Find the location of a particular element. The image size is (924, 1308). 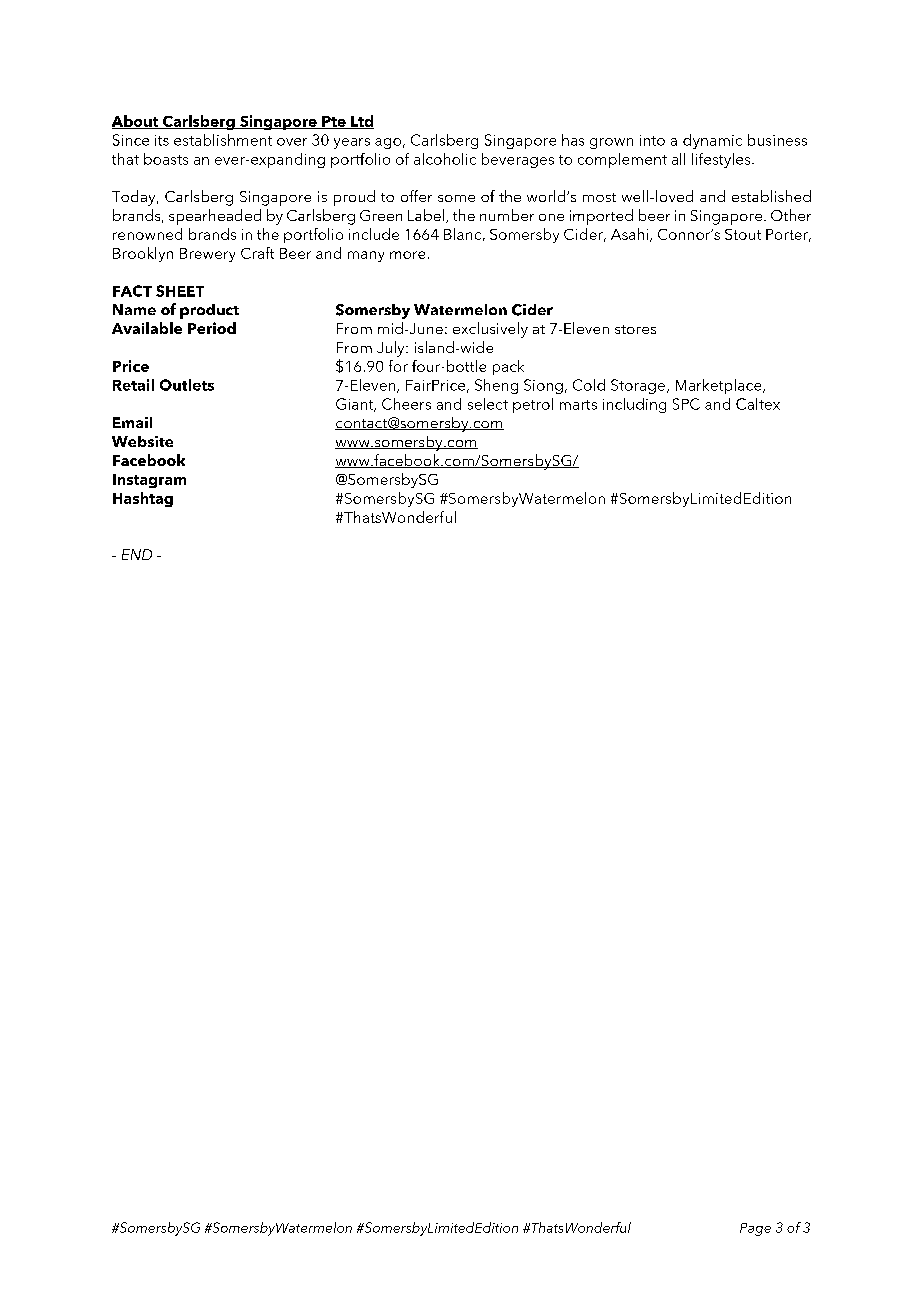

Website is located at coordinates (142, 441).
